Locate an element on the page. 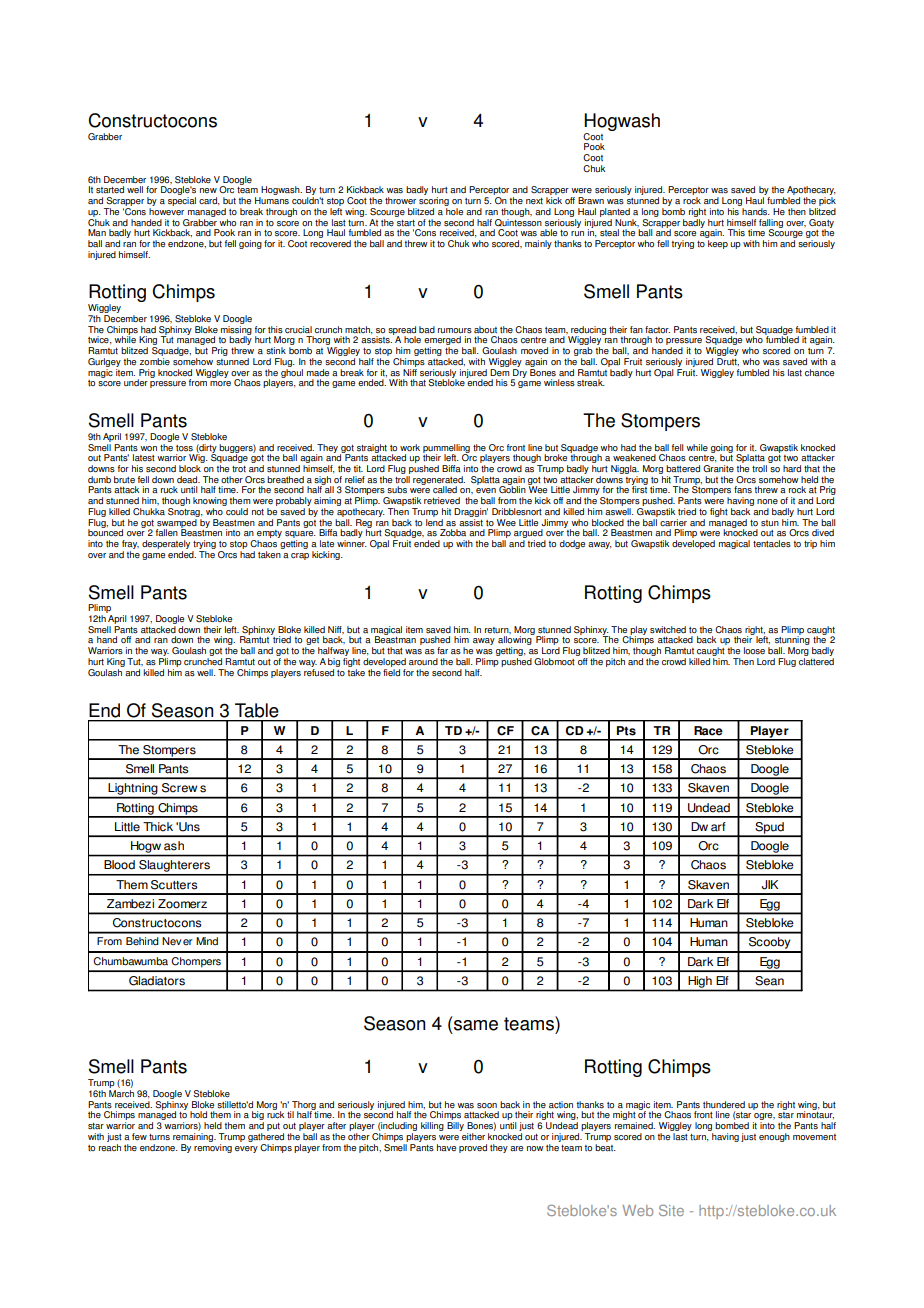 This page has height=1308, width=924. toss is located at coordinates (184, 448).
